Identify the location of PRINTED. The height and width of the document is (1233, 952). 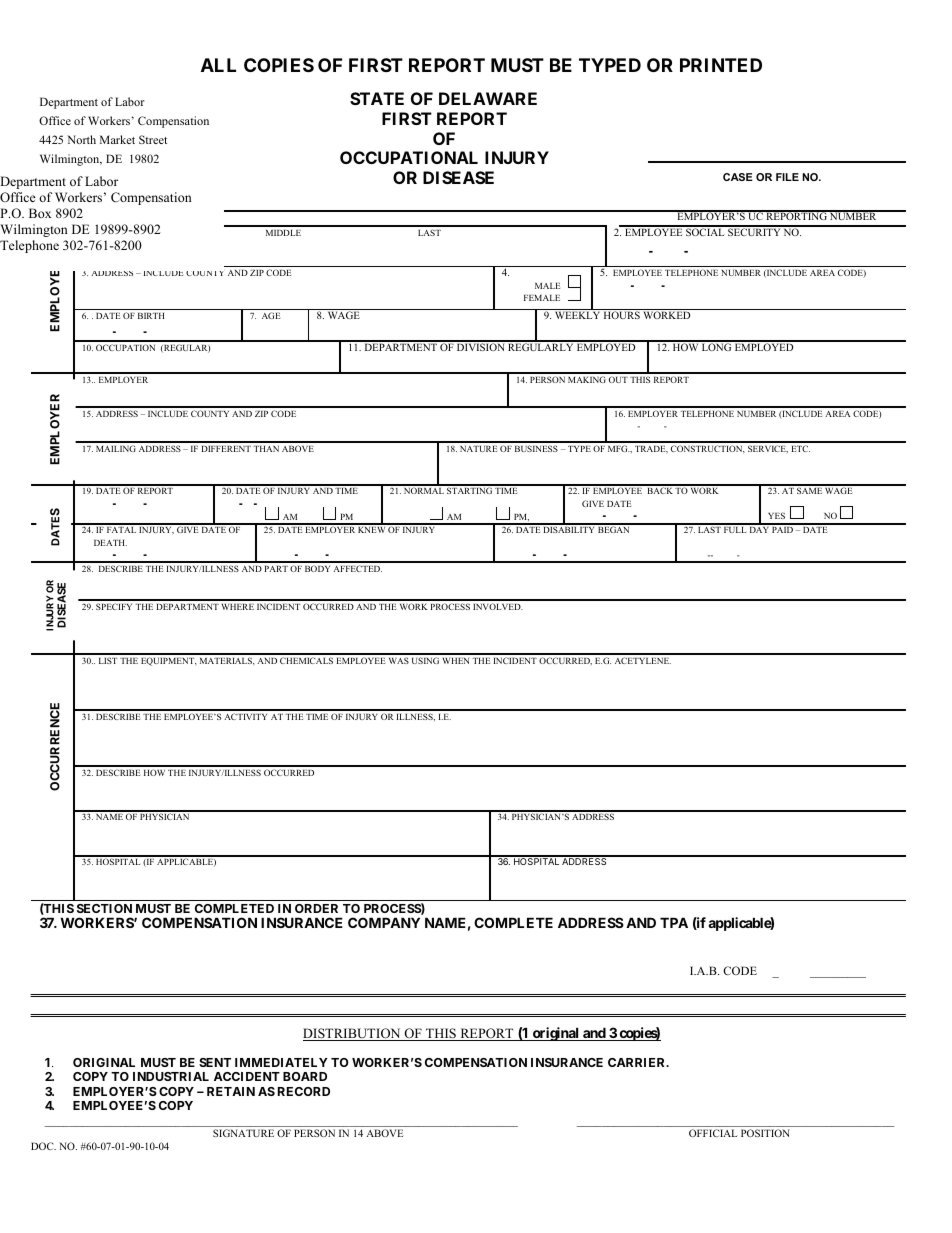
(721, 65).
